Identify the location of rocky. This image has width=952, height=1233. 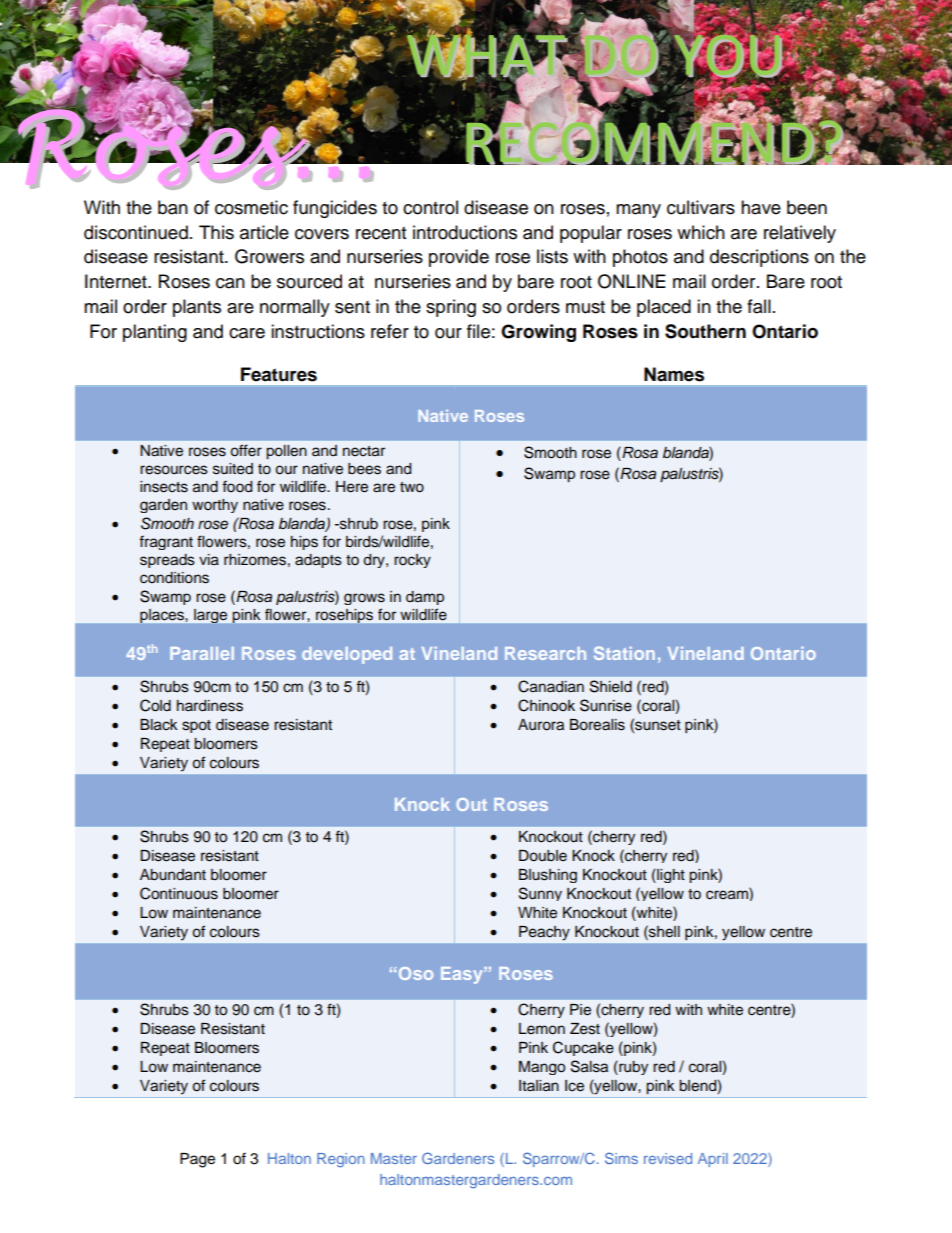
(412, 561).
